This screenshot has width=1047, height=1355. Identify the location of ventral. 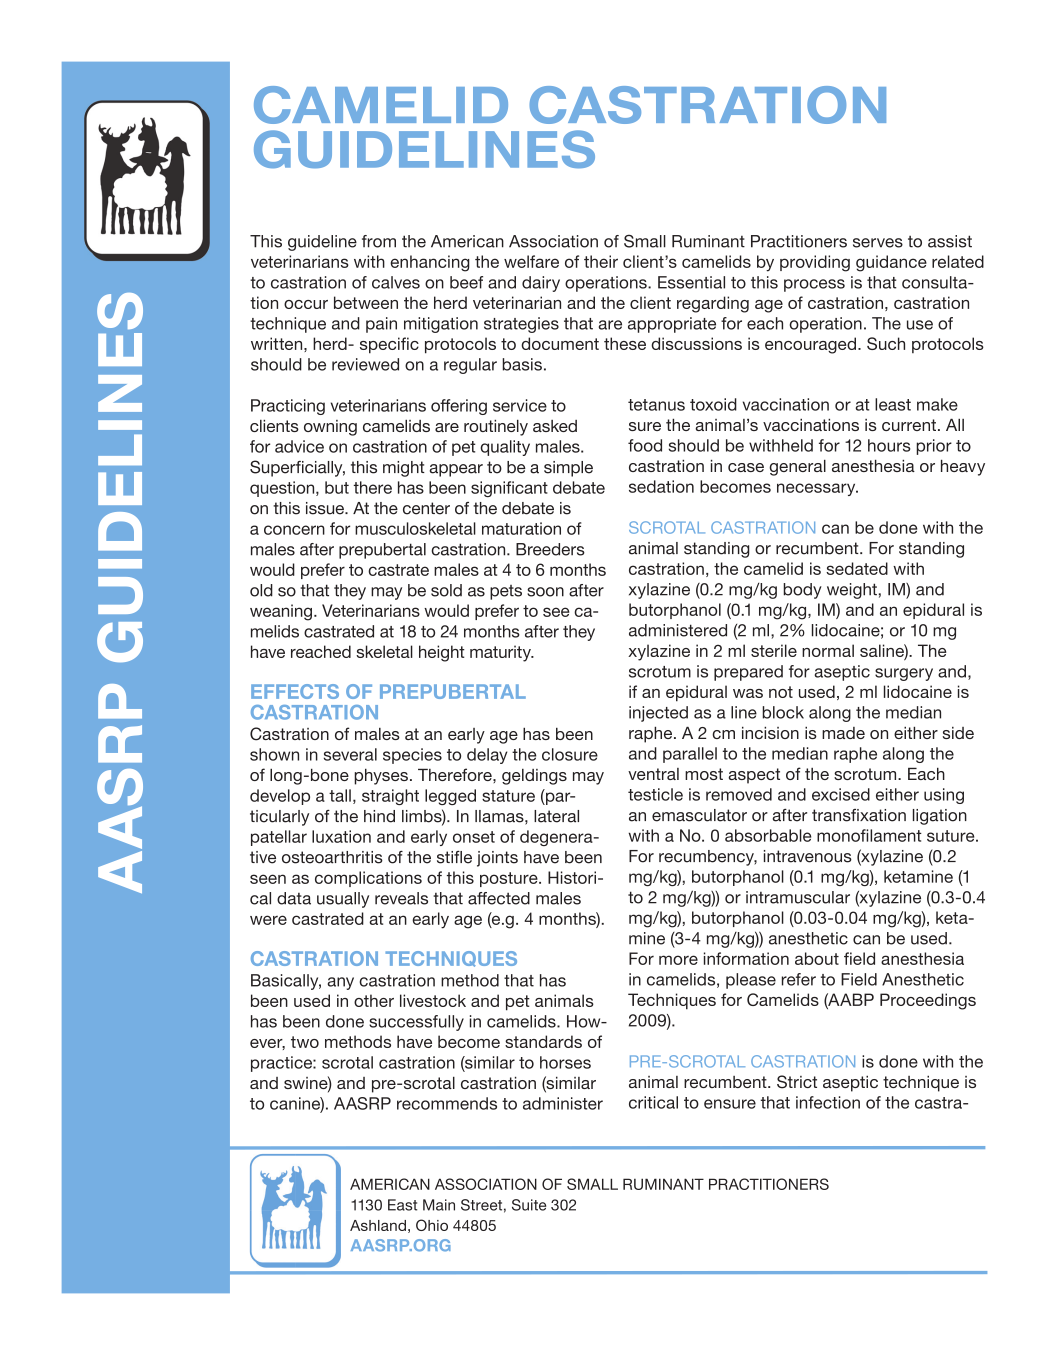
(653, 774).
